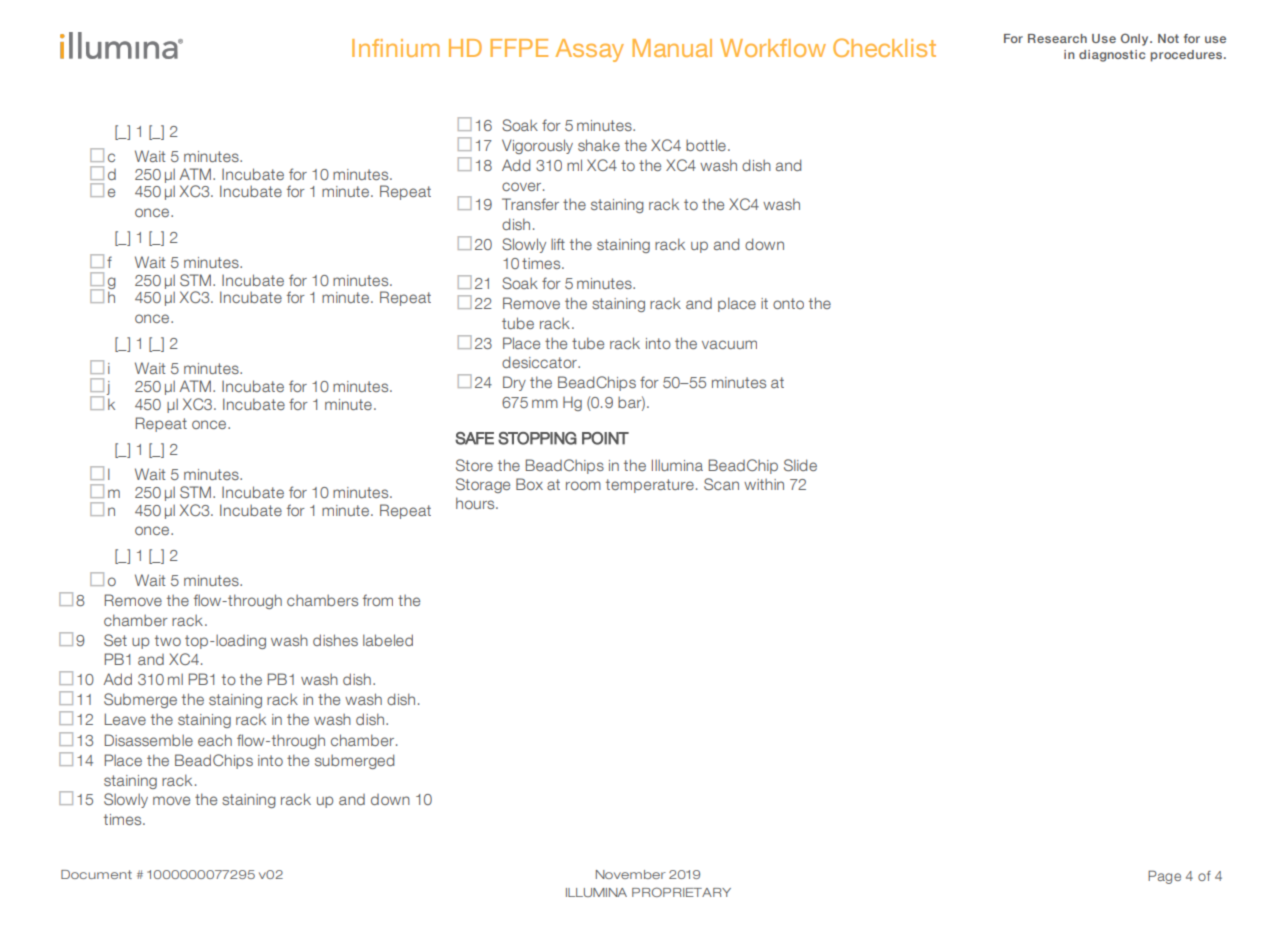 This screenshot has width=1288, height=944. I want to click on Assay, so click(589, 50).
